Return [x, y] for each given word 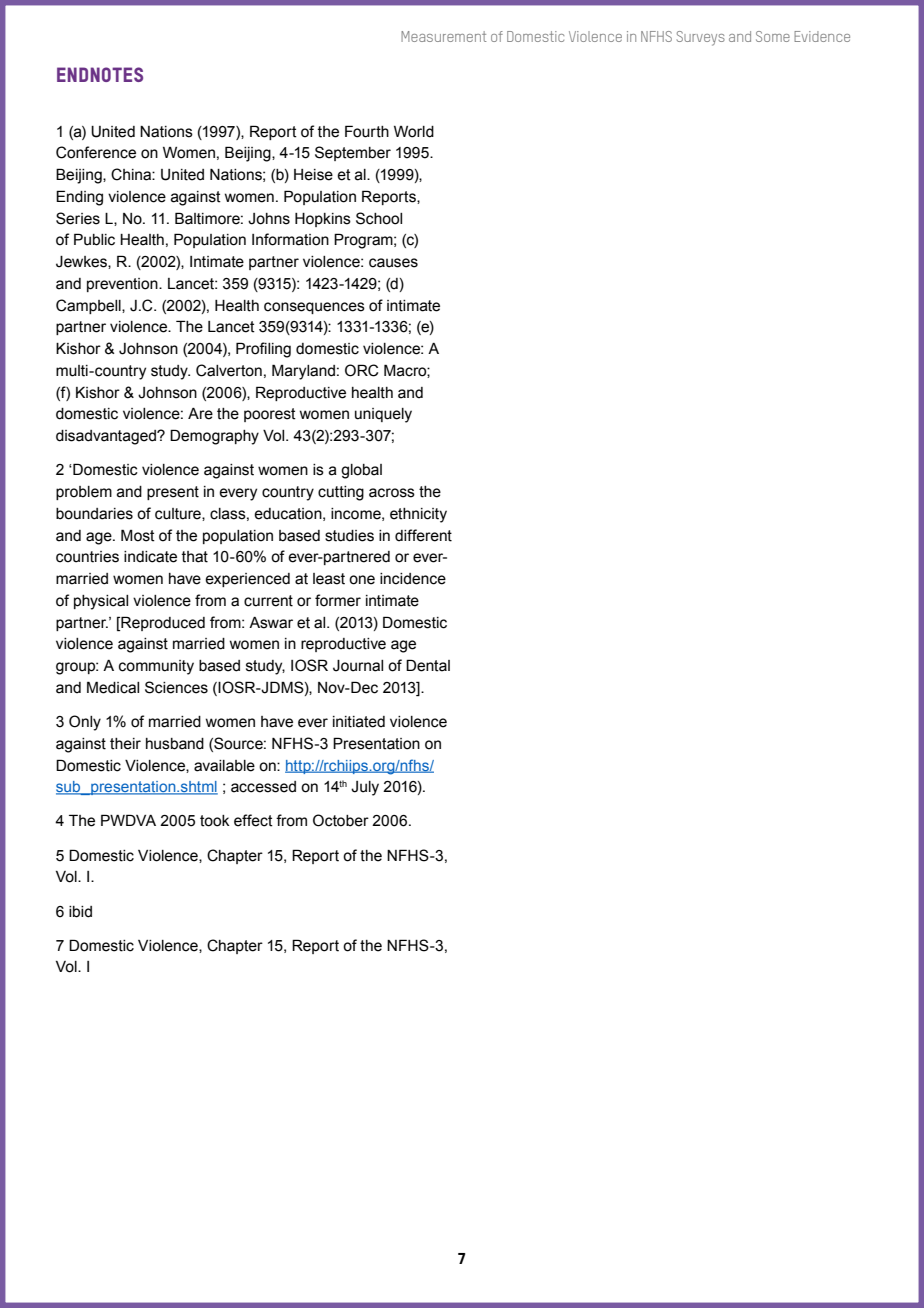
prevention [123, 285]
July [365, 788]
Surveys [701, 38]
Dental [428, 665]
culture [179, 514]
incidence [413, 579]
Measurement [444, 36]
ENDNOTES [100, 74]
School [379, 218]
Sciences [176, 687]
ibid [80, 912]
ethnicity [418, 515]
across [392, 493]
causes [393, 263]
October [341, 820]
